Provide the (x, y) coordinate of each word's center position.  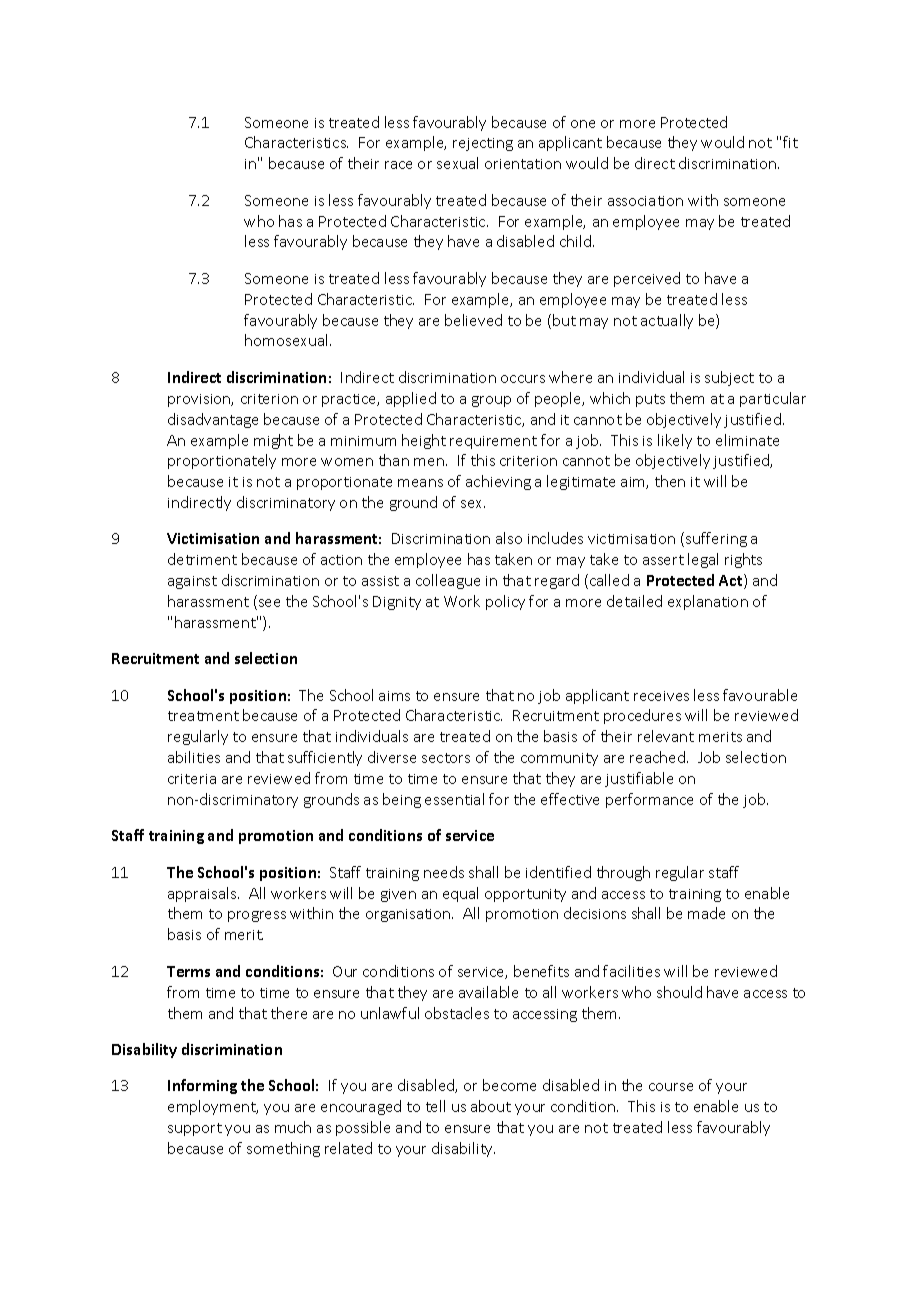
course (671, 1087)
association (645, 201)
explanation (708, 602)
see (269, 603)
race (398, 165)
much (293, 1127)
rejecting (483, 144)
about (491, 1106)
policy (505, 602)
